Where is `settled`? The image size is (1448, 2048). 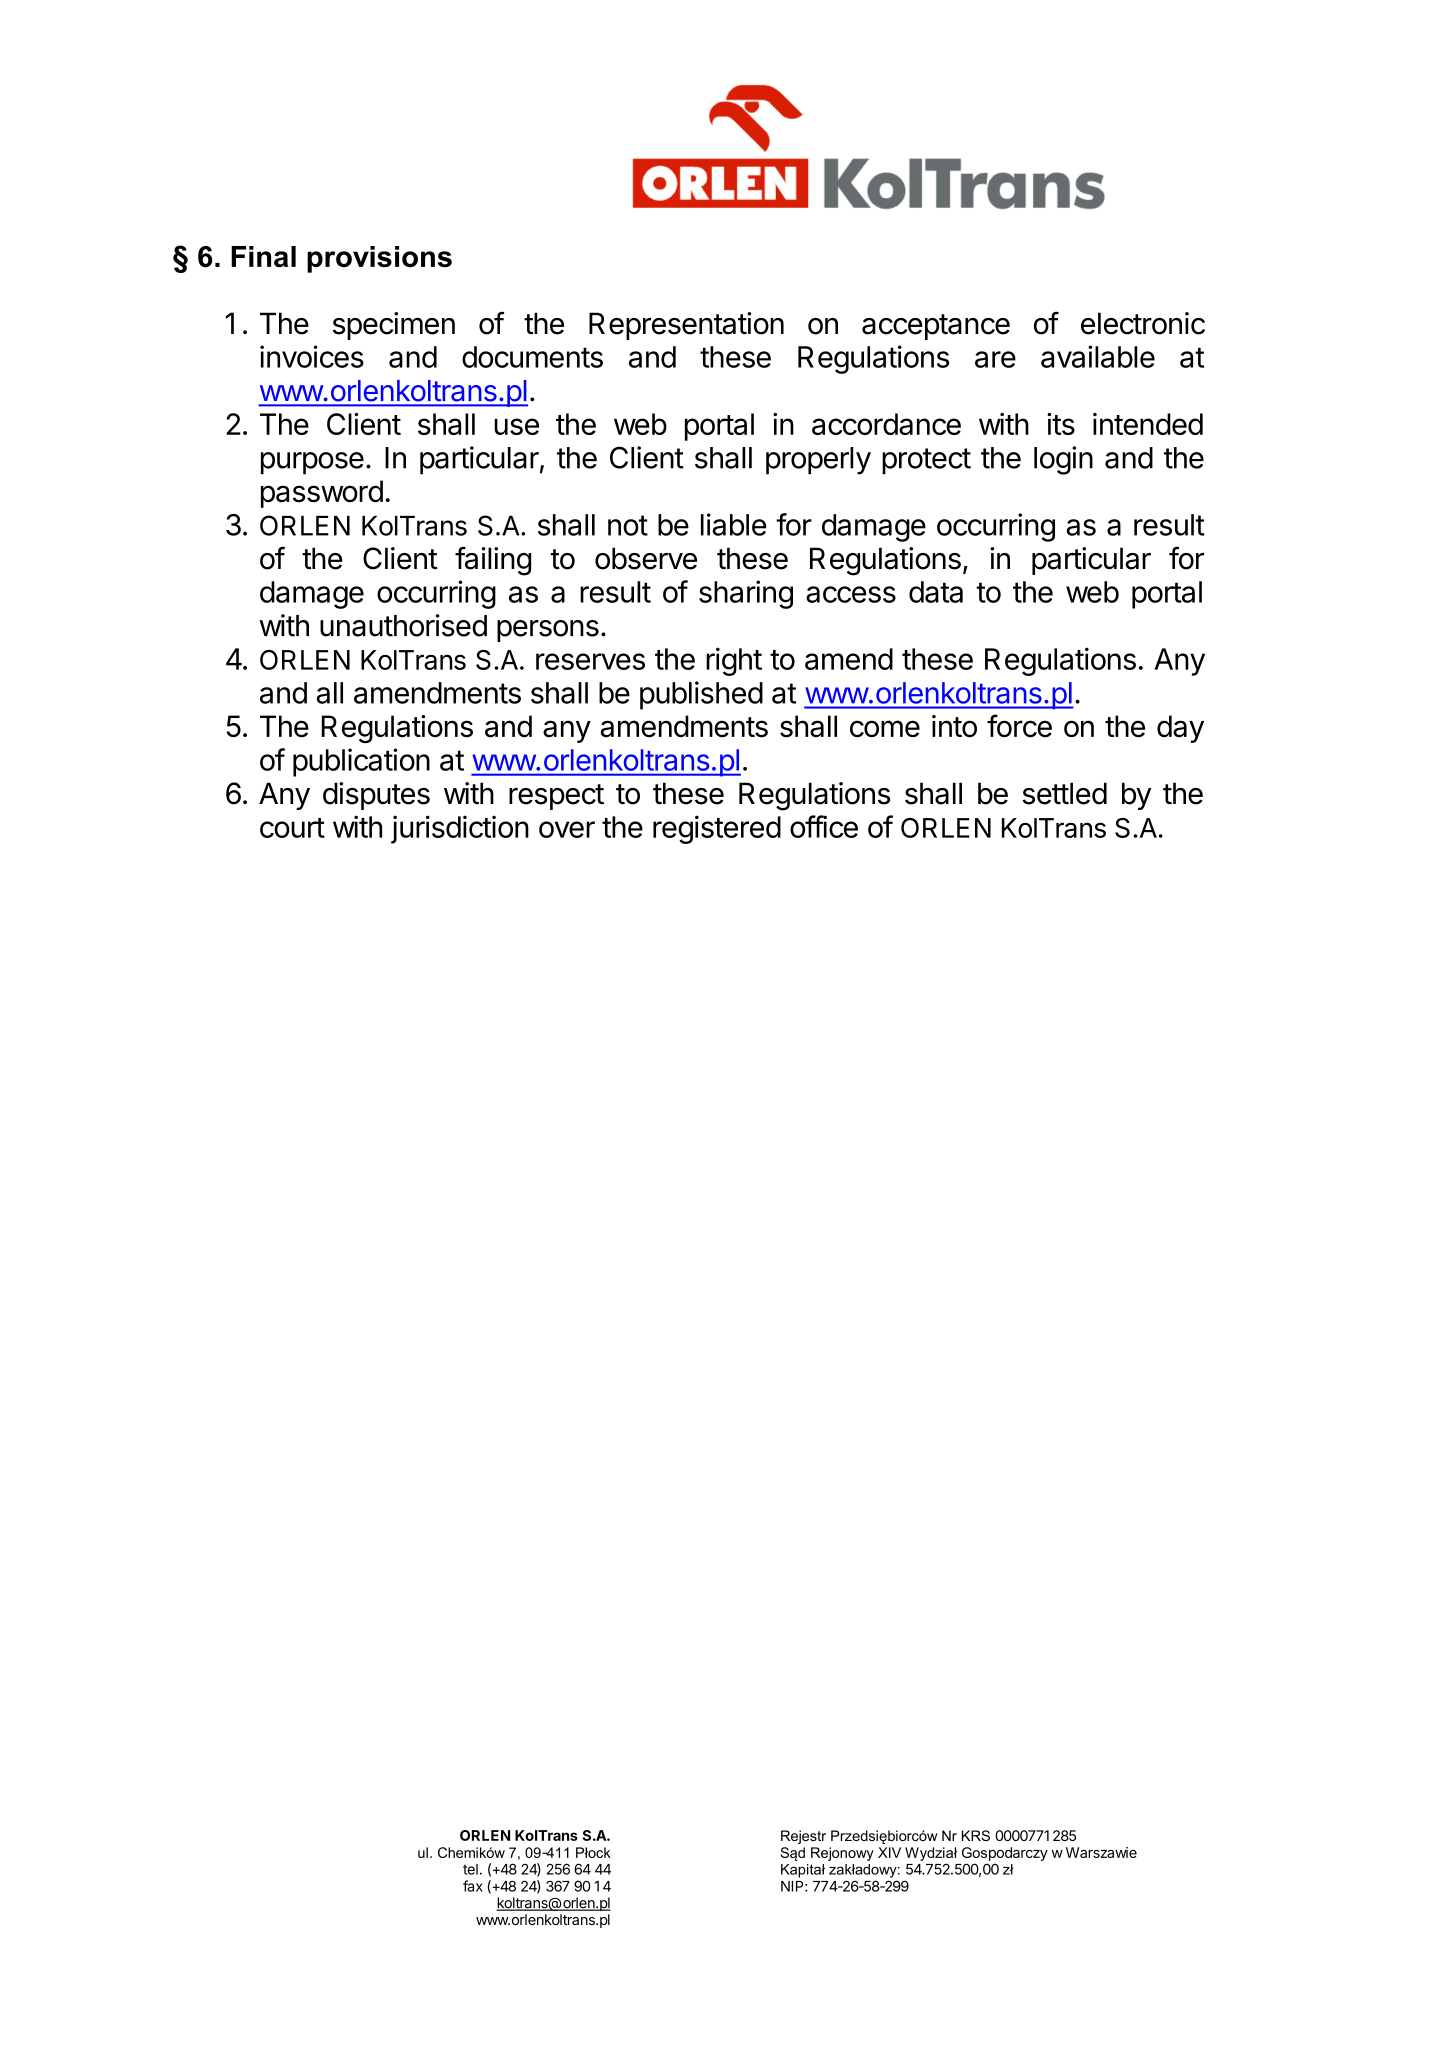
settled is located at coordinates (1064, 793).
